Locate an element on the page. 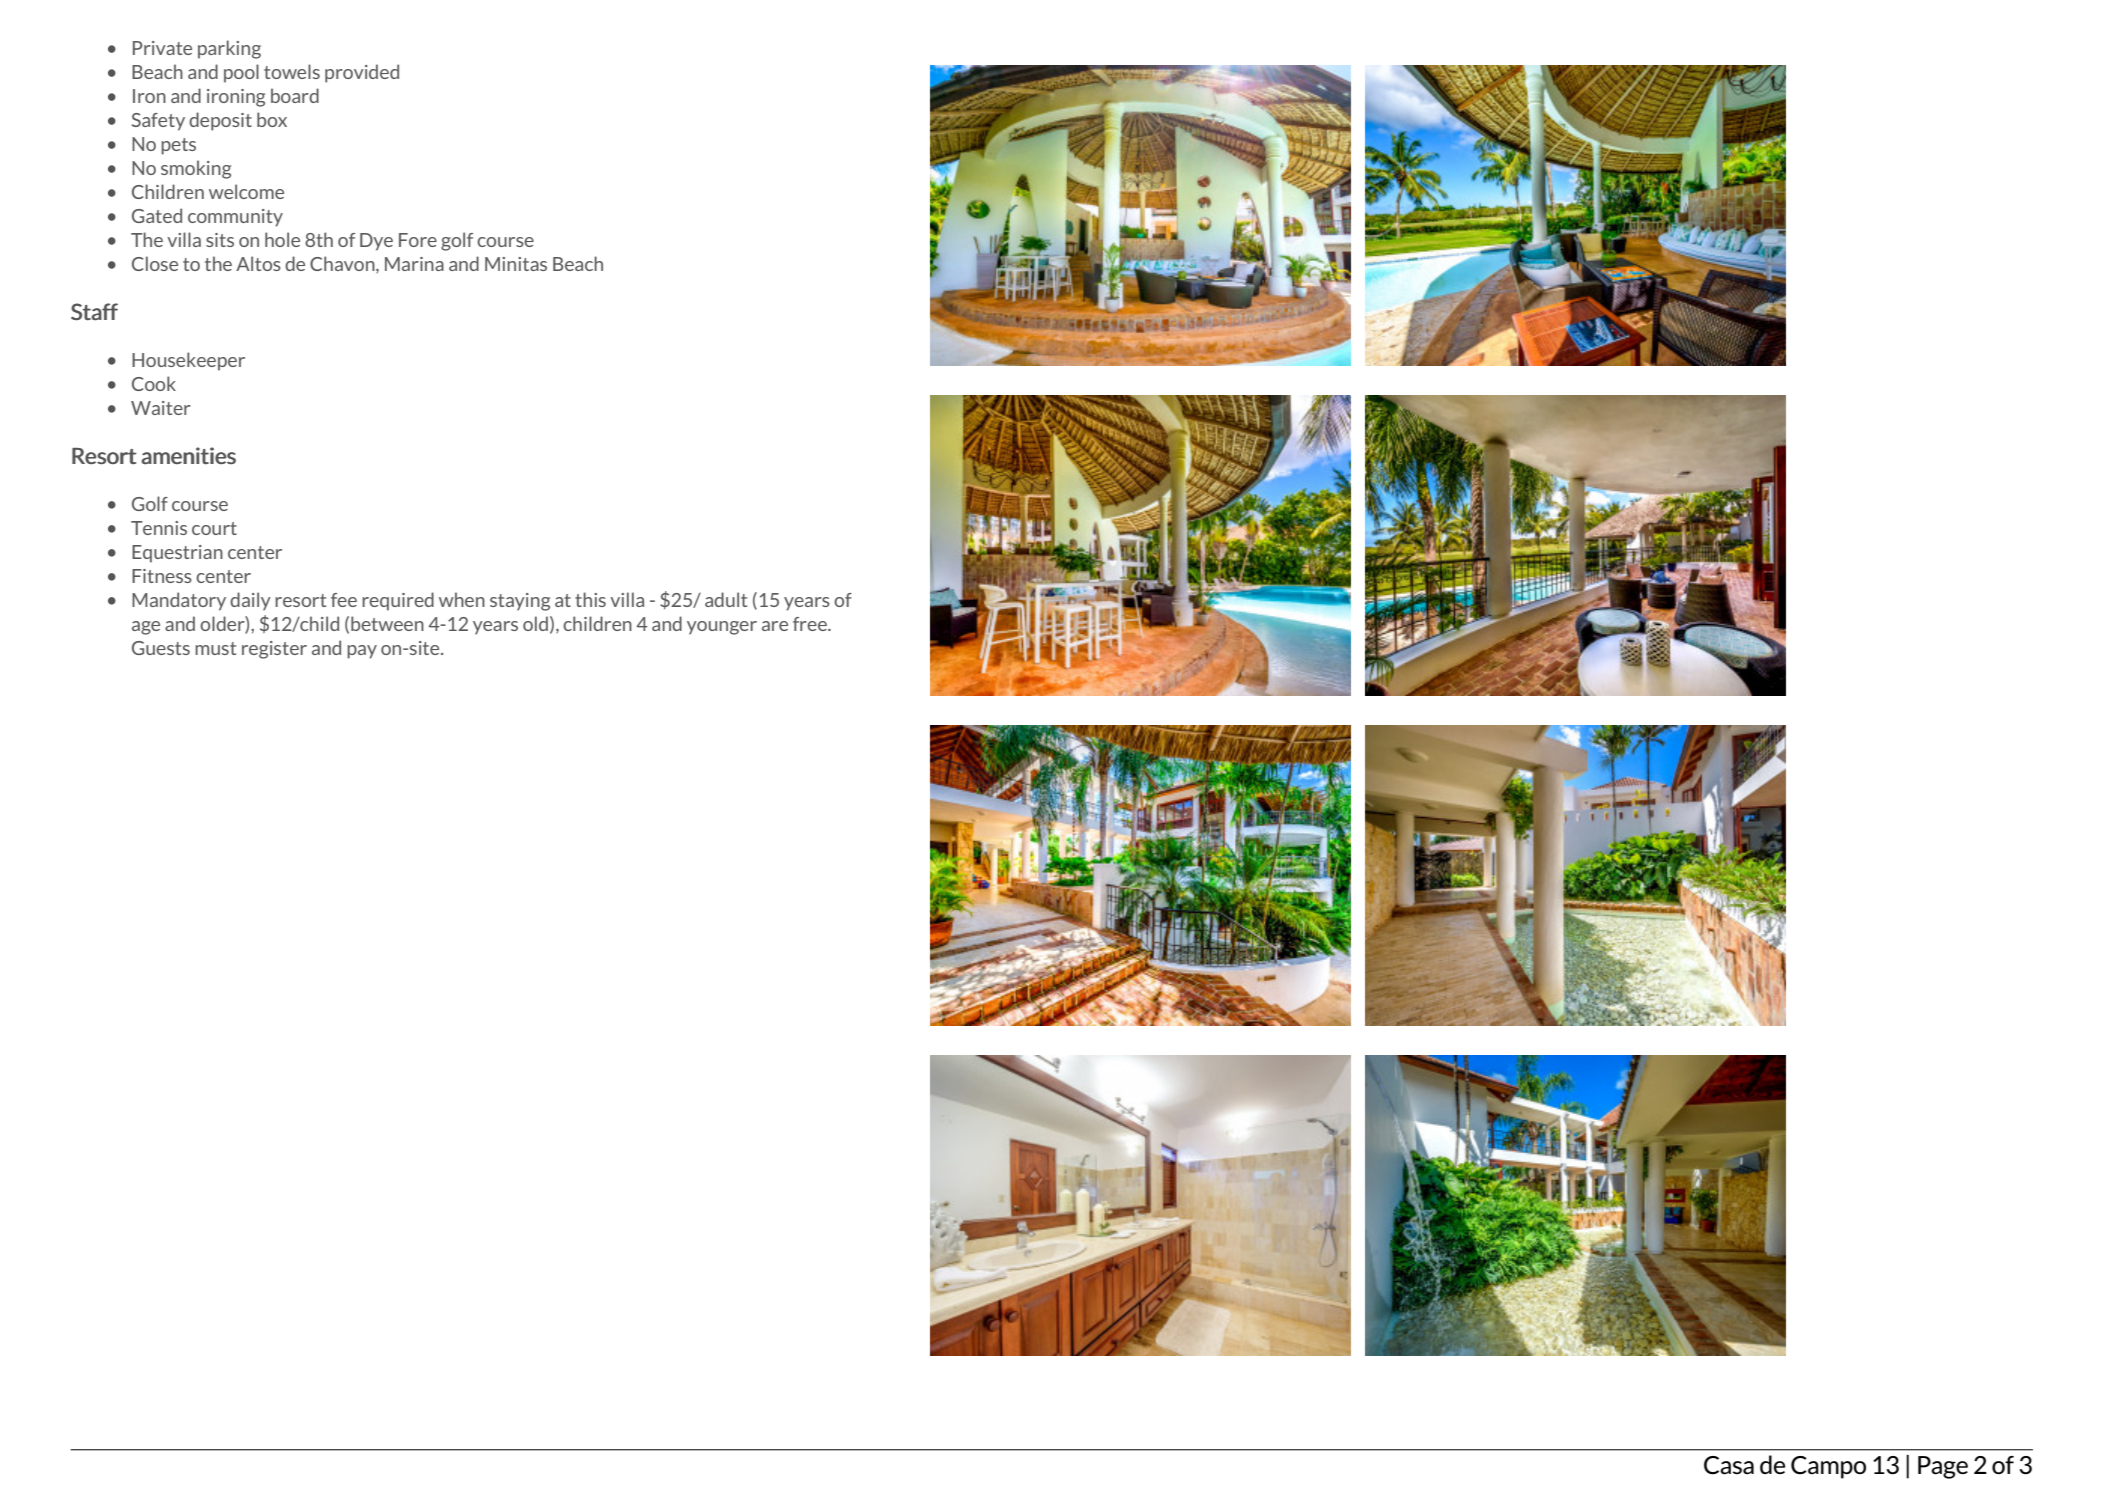 Image resolution: width=2103 pixels, height=1486 pixels. Casa is located at coordinates (1729, 1465).
